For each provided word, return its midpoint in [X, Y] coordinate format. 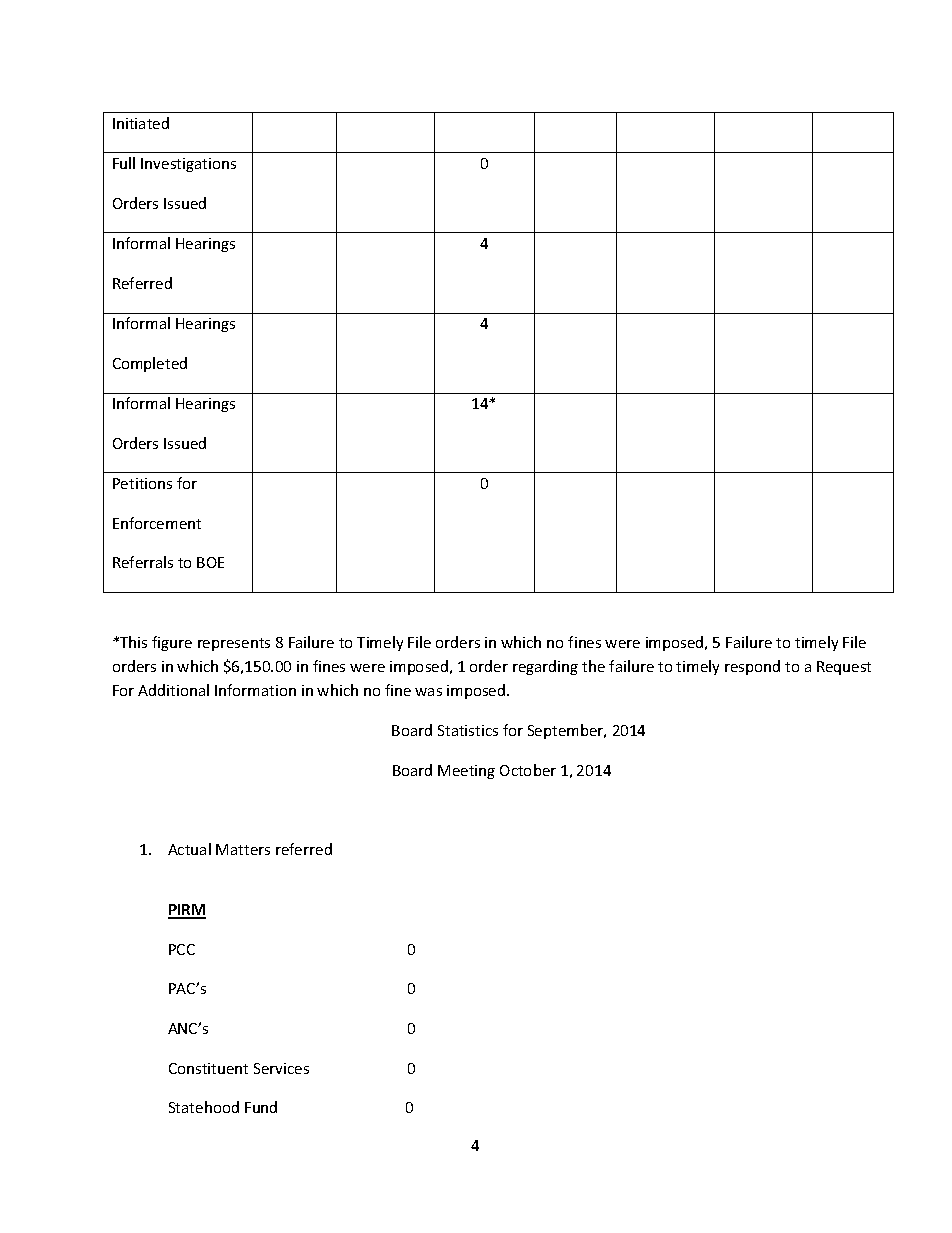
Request [844, 668]
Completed [150, 364]
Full [124, 163]
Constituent [208, 1068]
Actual [189, 849]
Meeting [466, 772]
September [567, 731]
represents [234, 644]
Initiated [141, 123]
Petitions [142, 483]
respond [752, 667]
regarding [545, 667]
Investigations [188, 165]
